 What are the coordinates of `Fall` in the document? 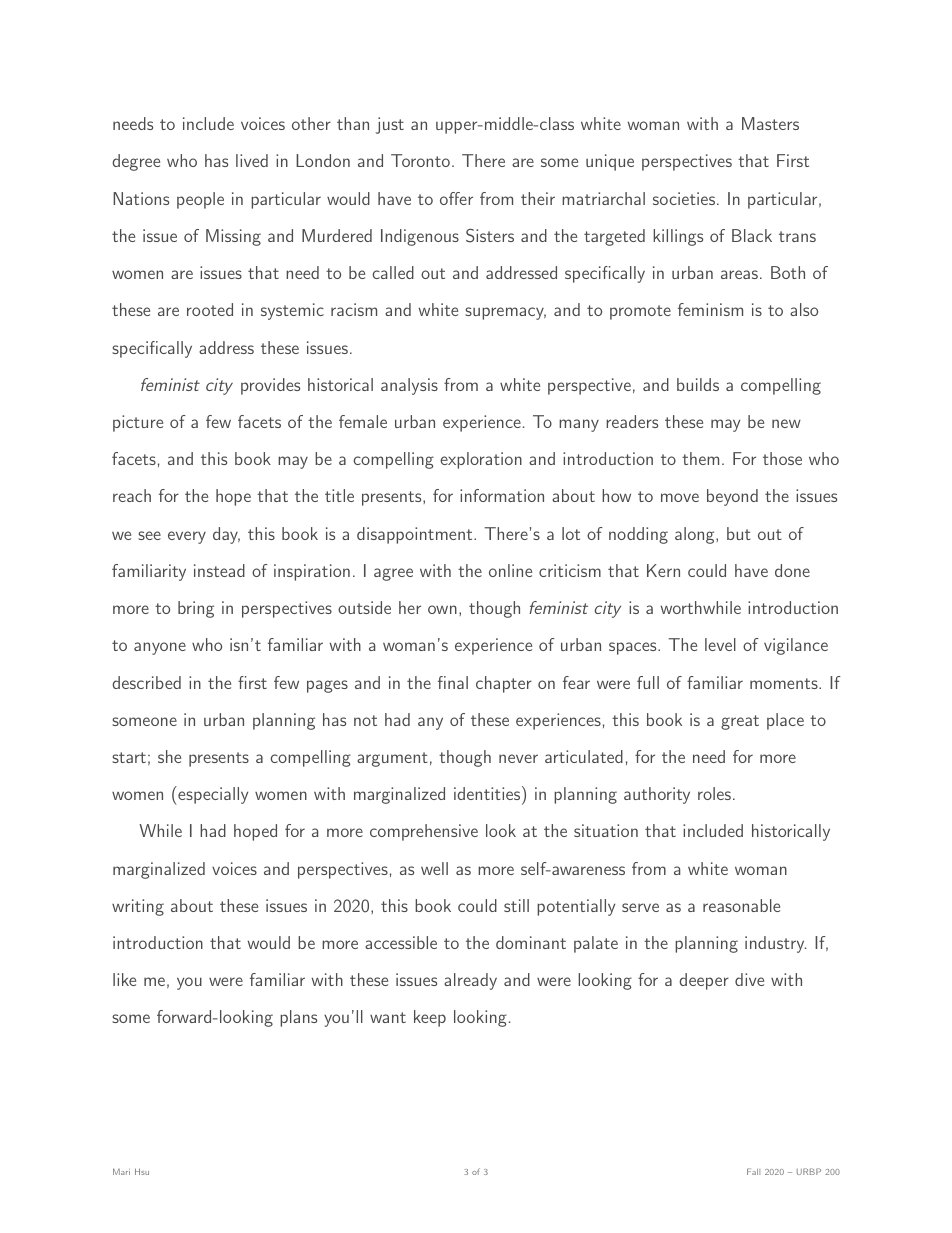 It's located at (753, 1171).
